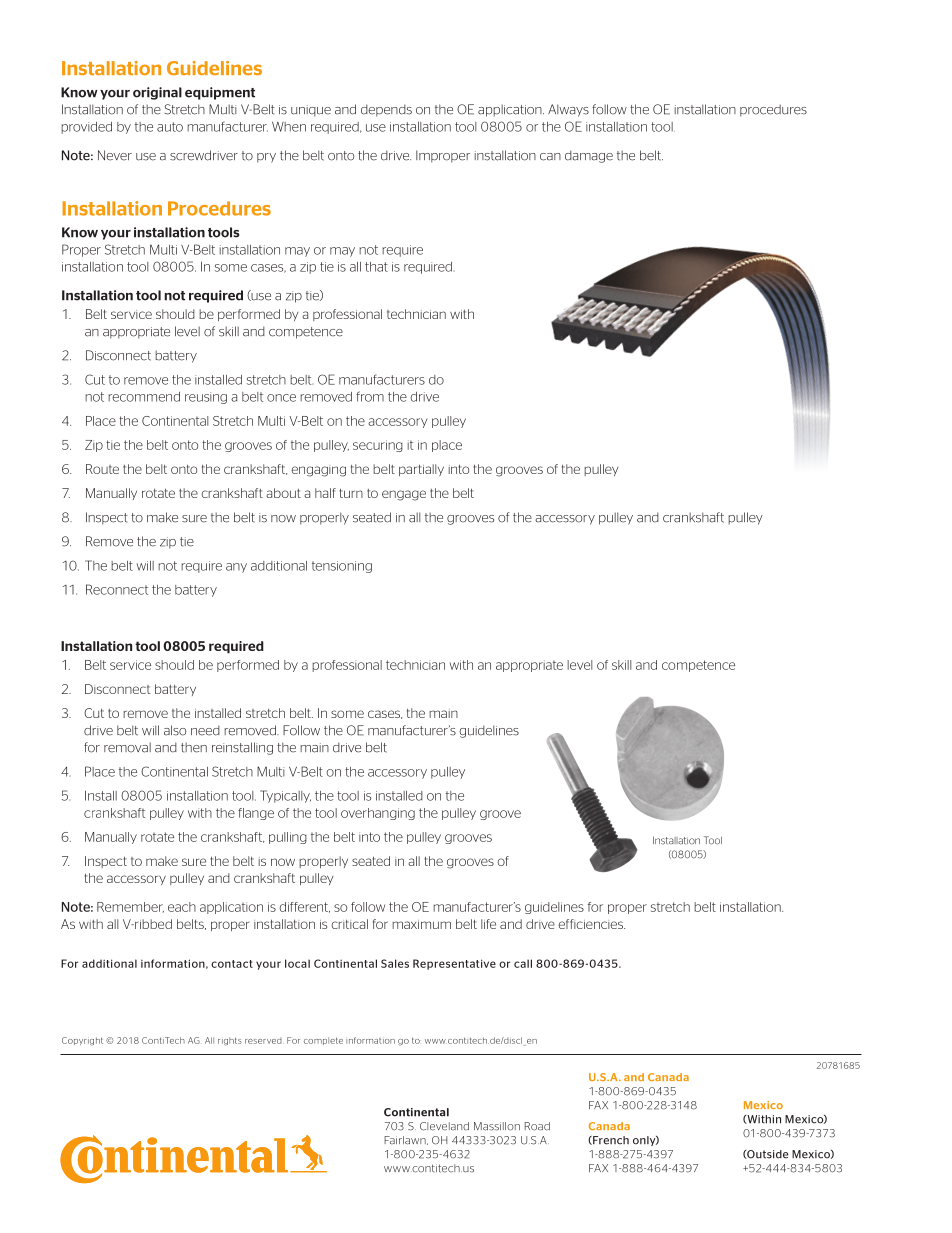 This screenshot has width=952, height=1233. I want to click on unique, so click(311, 111).
